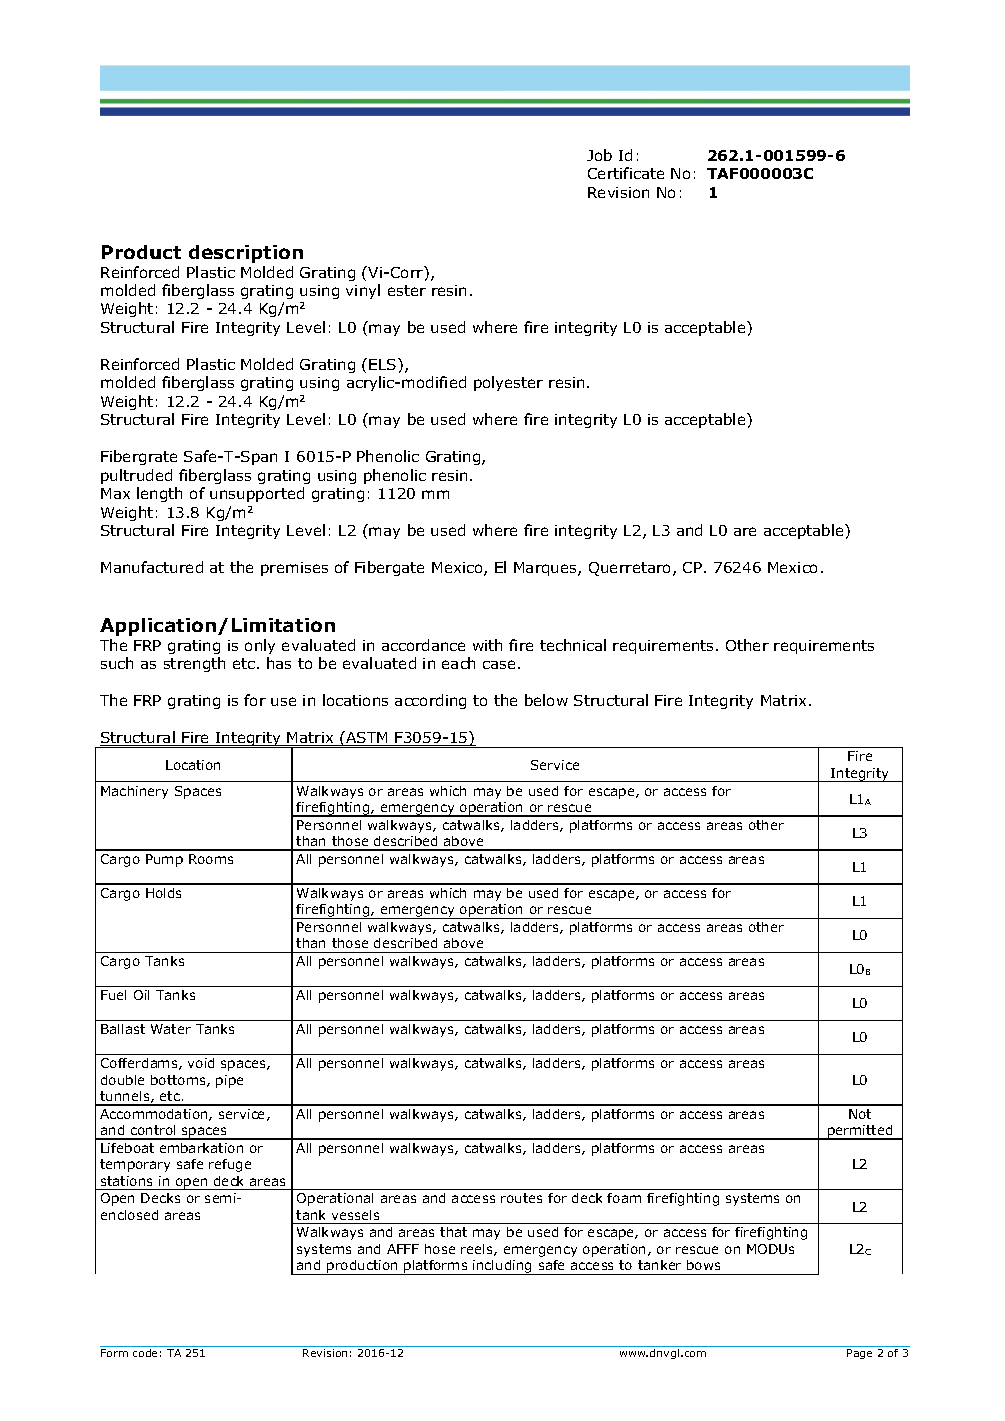 This screenshot has width=1005, height=1421. What do you see at coordinates (503, 1267) in the screenshot?
I see `including` at bounding box center [503, 1267].
